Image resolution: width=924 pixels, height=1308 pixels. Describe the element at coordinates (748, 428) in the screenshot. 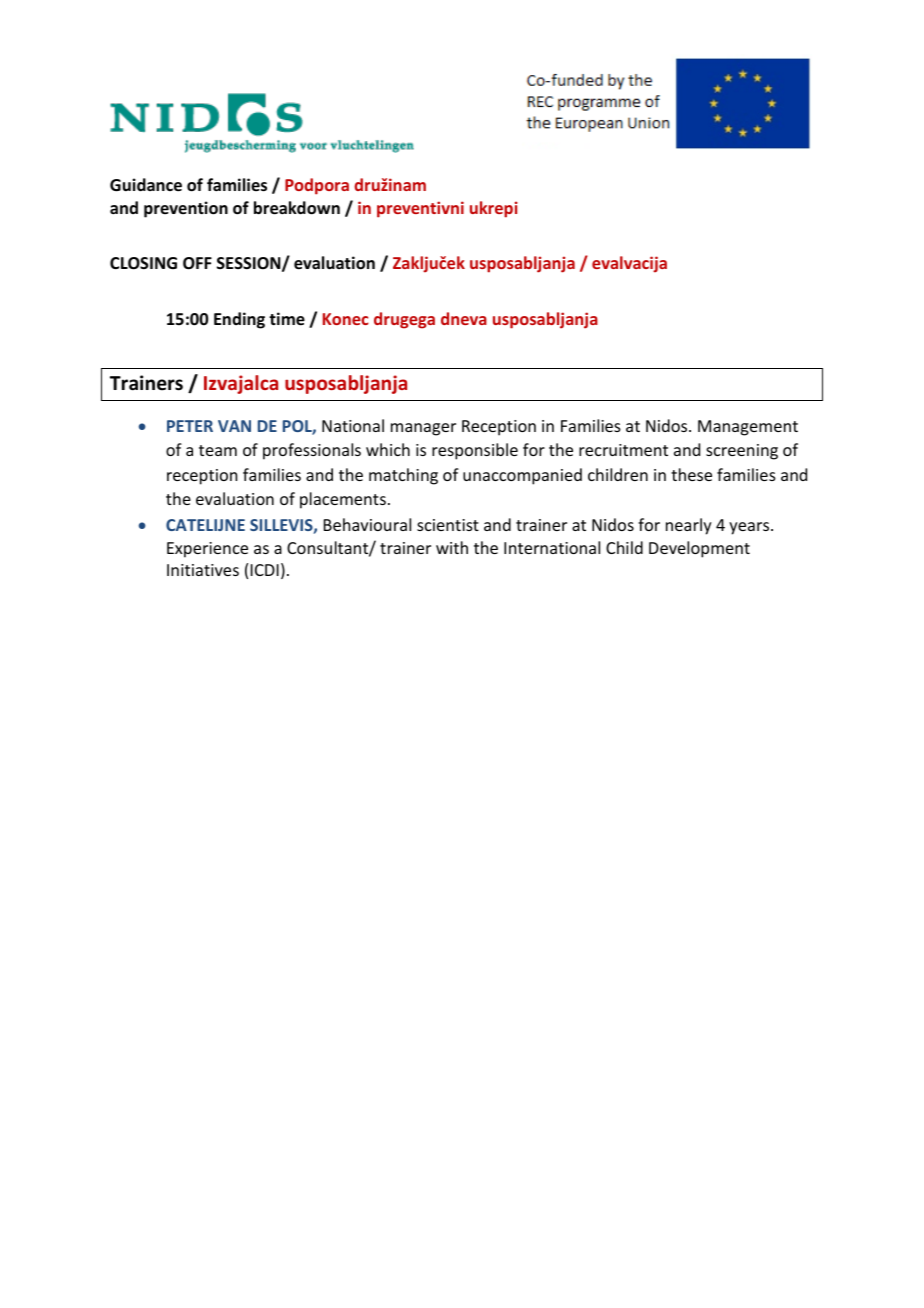

I see `Management` at that location.
